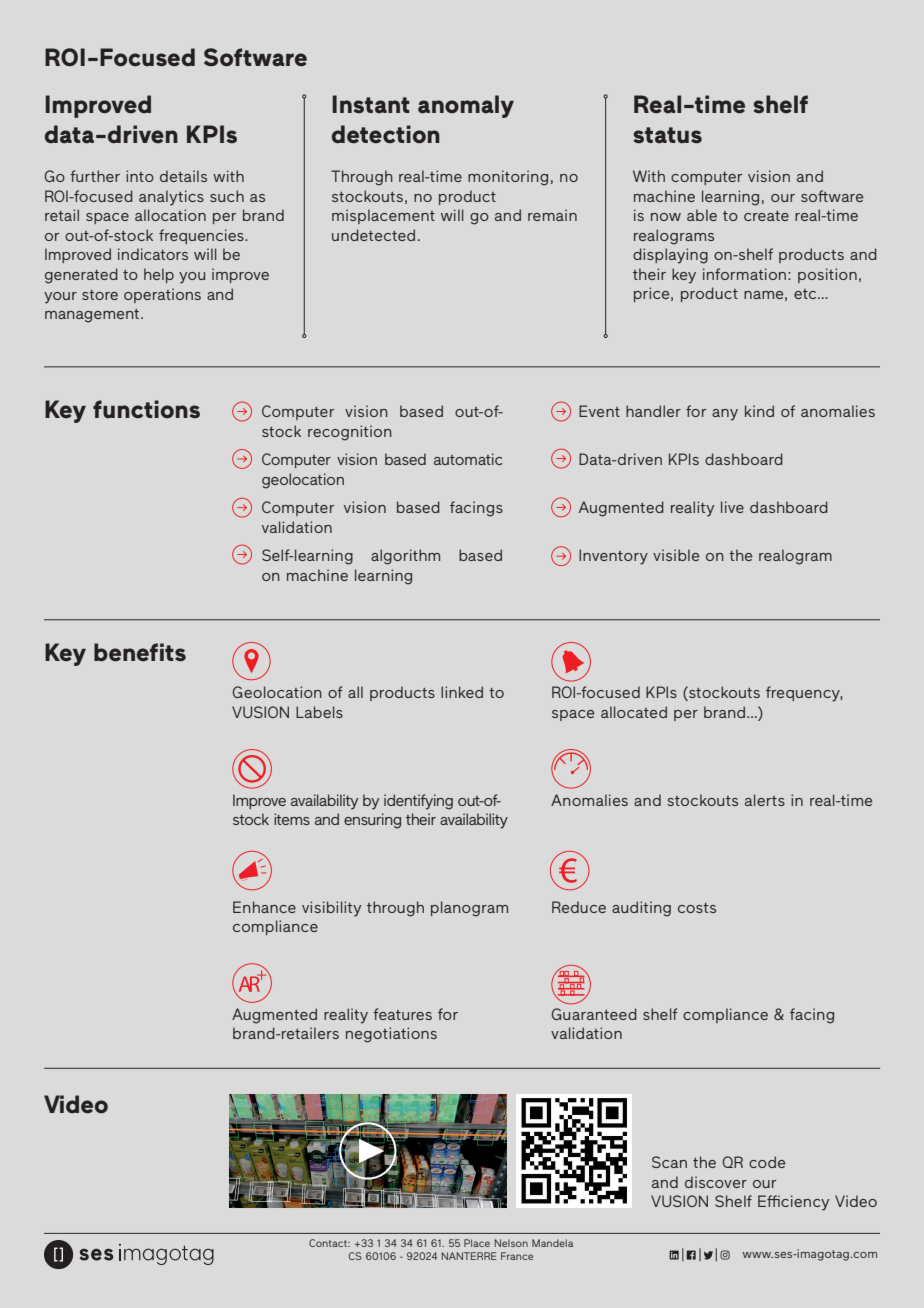  What do you see at coordinates (716, 1182) in the image?
I see `discover` at bounding box center [716, 1182].
